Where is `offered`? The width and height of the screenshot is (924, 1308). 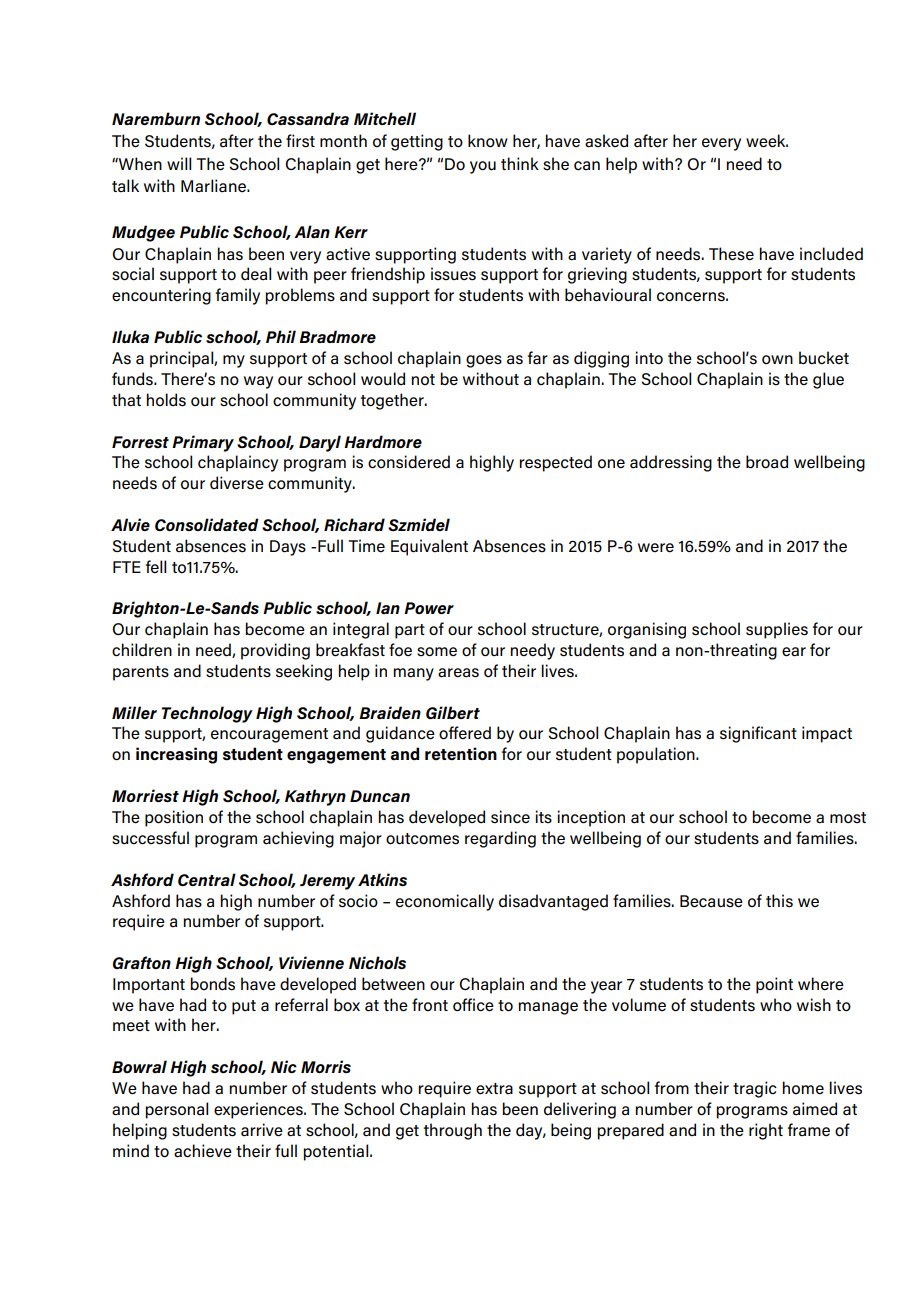 offered is located at coordinates (465, 733).
